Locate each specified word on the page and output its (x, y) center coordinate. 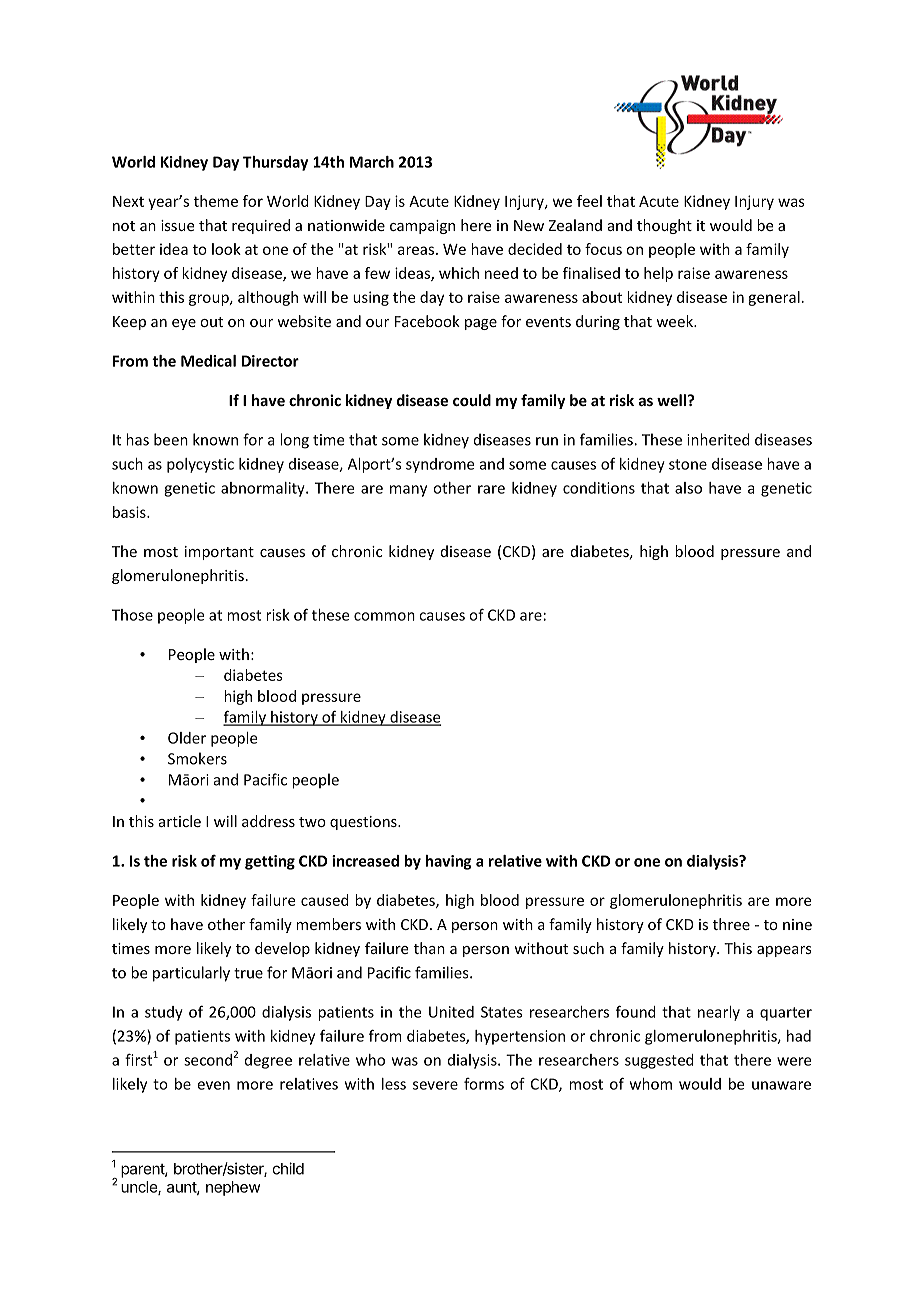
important (219, 553)
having (448, 862)
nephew (233, 1188)
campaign (422, 227)
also (688, 488)
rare (491, 489)
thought (664, 226)
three (731, 924)
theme (216, 201)
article (180, 821)
